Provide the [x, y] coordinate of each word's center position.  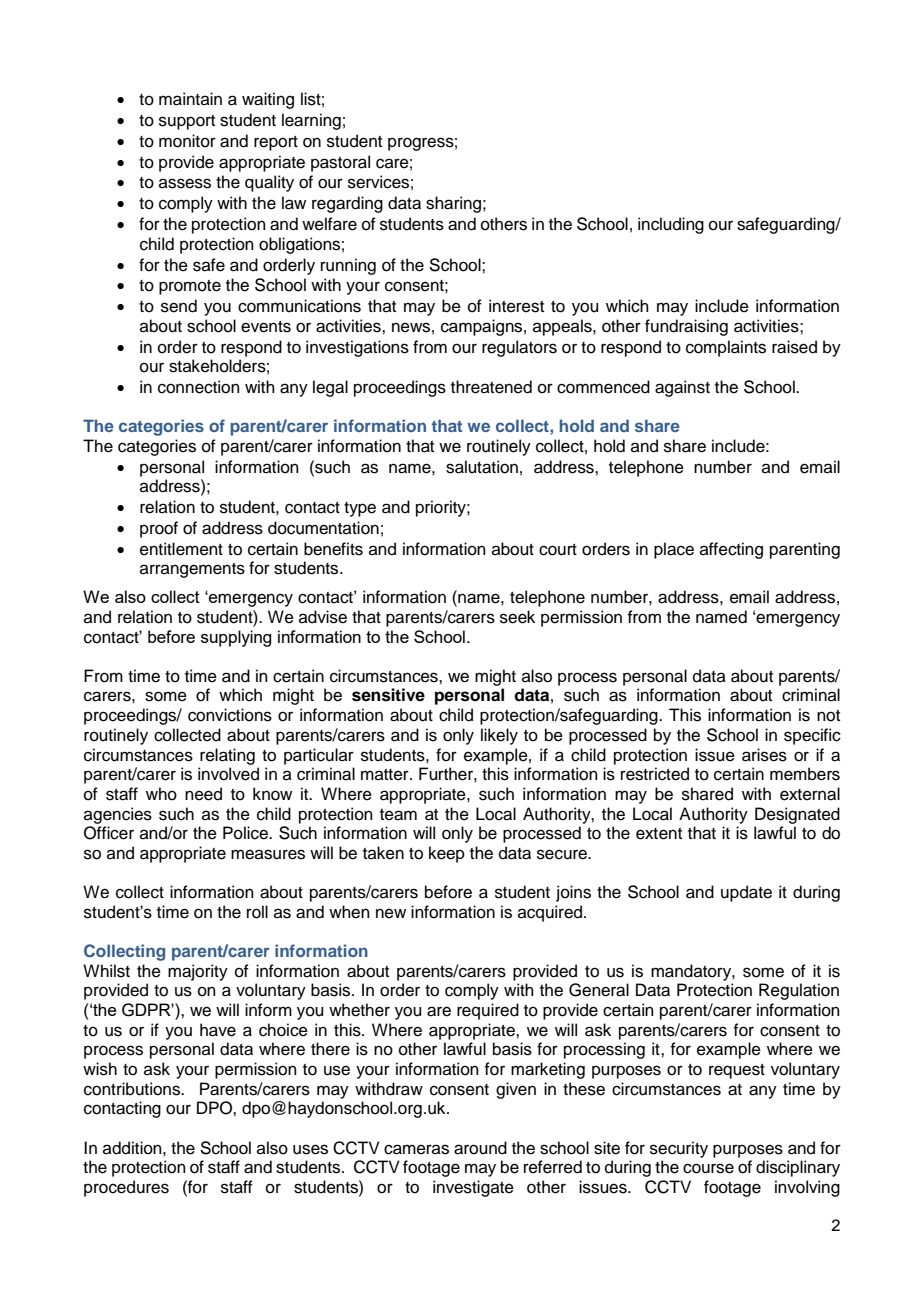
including [671, 225]
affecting [731, 550]
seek [517, 617]
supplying [236, 638]
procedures [126, 1188]
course [708, 1168]
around [480, 1148]
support [187, 122]
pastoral [340, 163]
